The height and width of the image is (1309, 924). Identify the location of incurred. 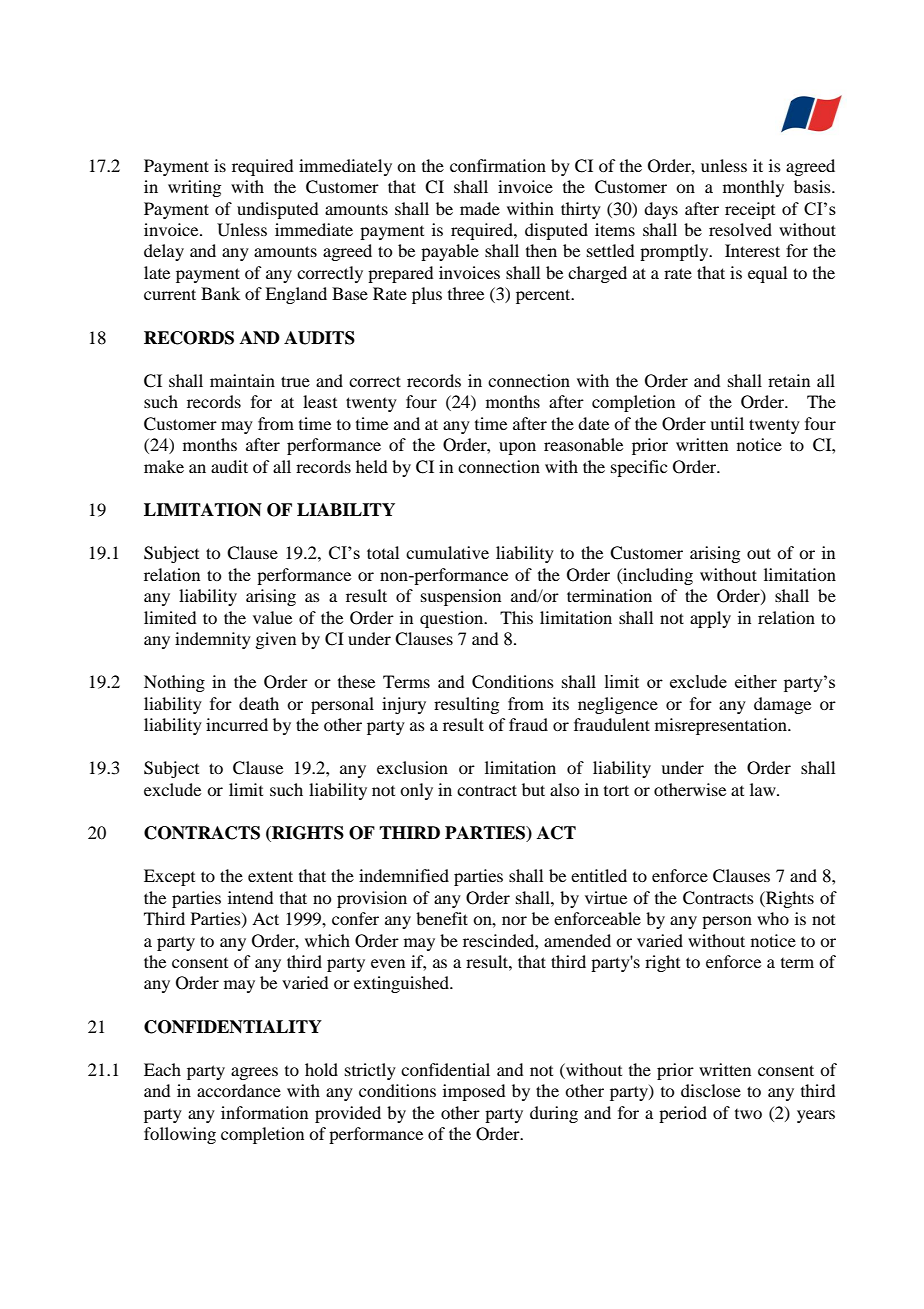
(237, 724).
